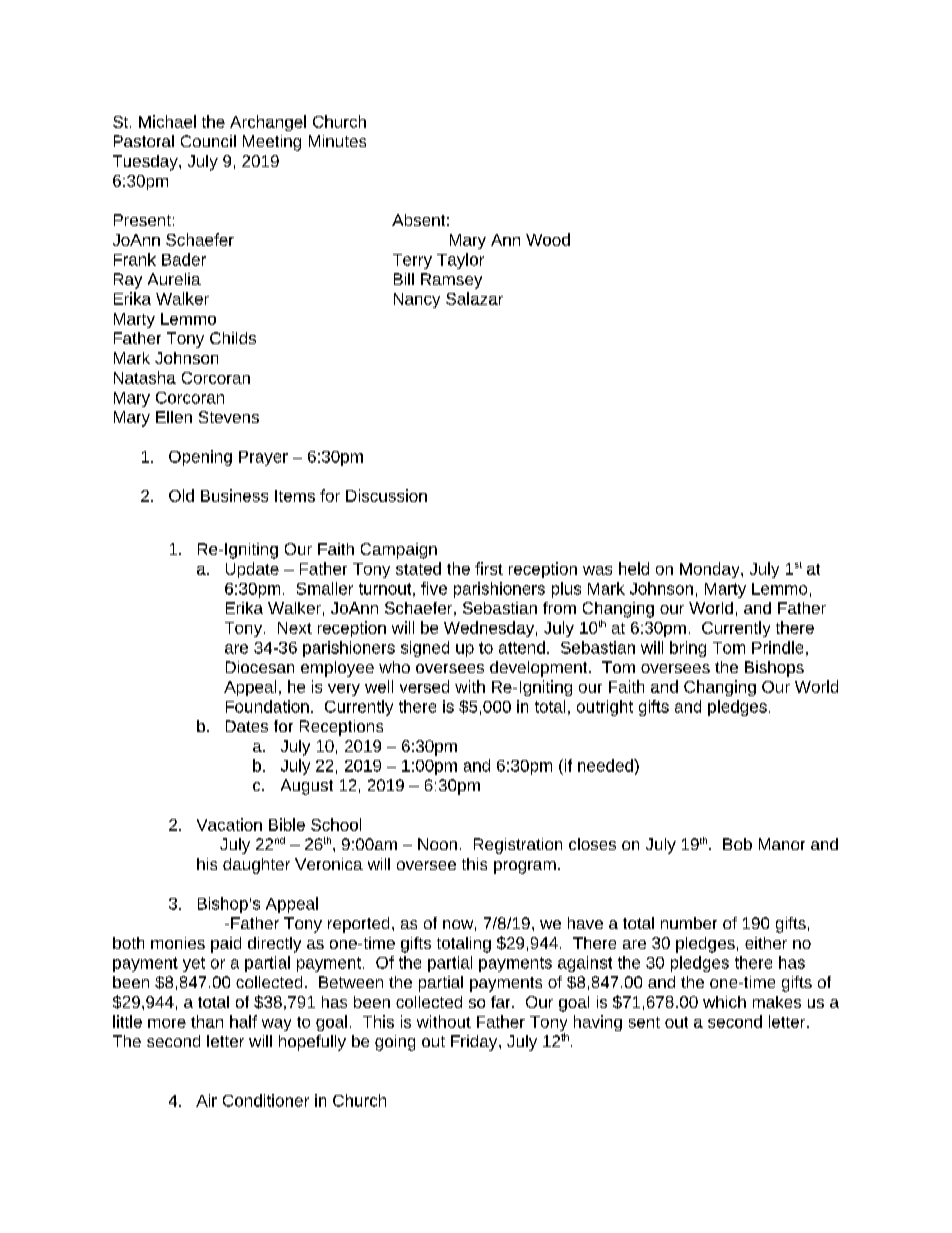 The width and height of the screenshot is (952, 1233). What do you see at coordinates (200, 458) in the screenshot?
I see `Opening` at bounding box center [200, 458].
